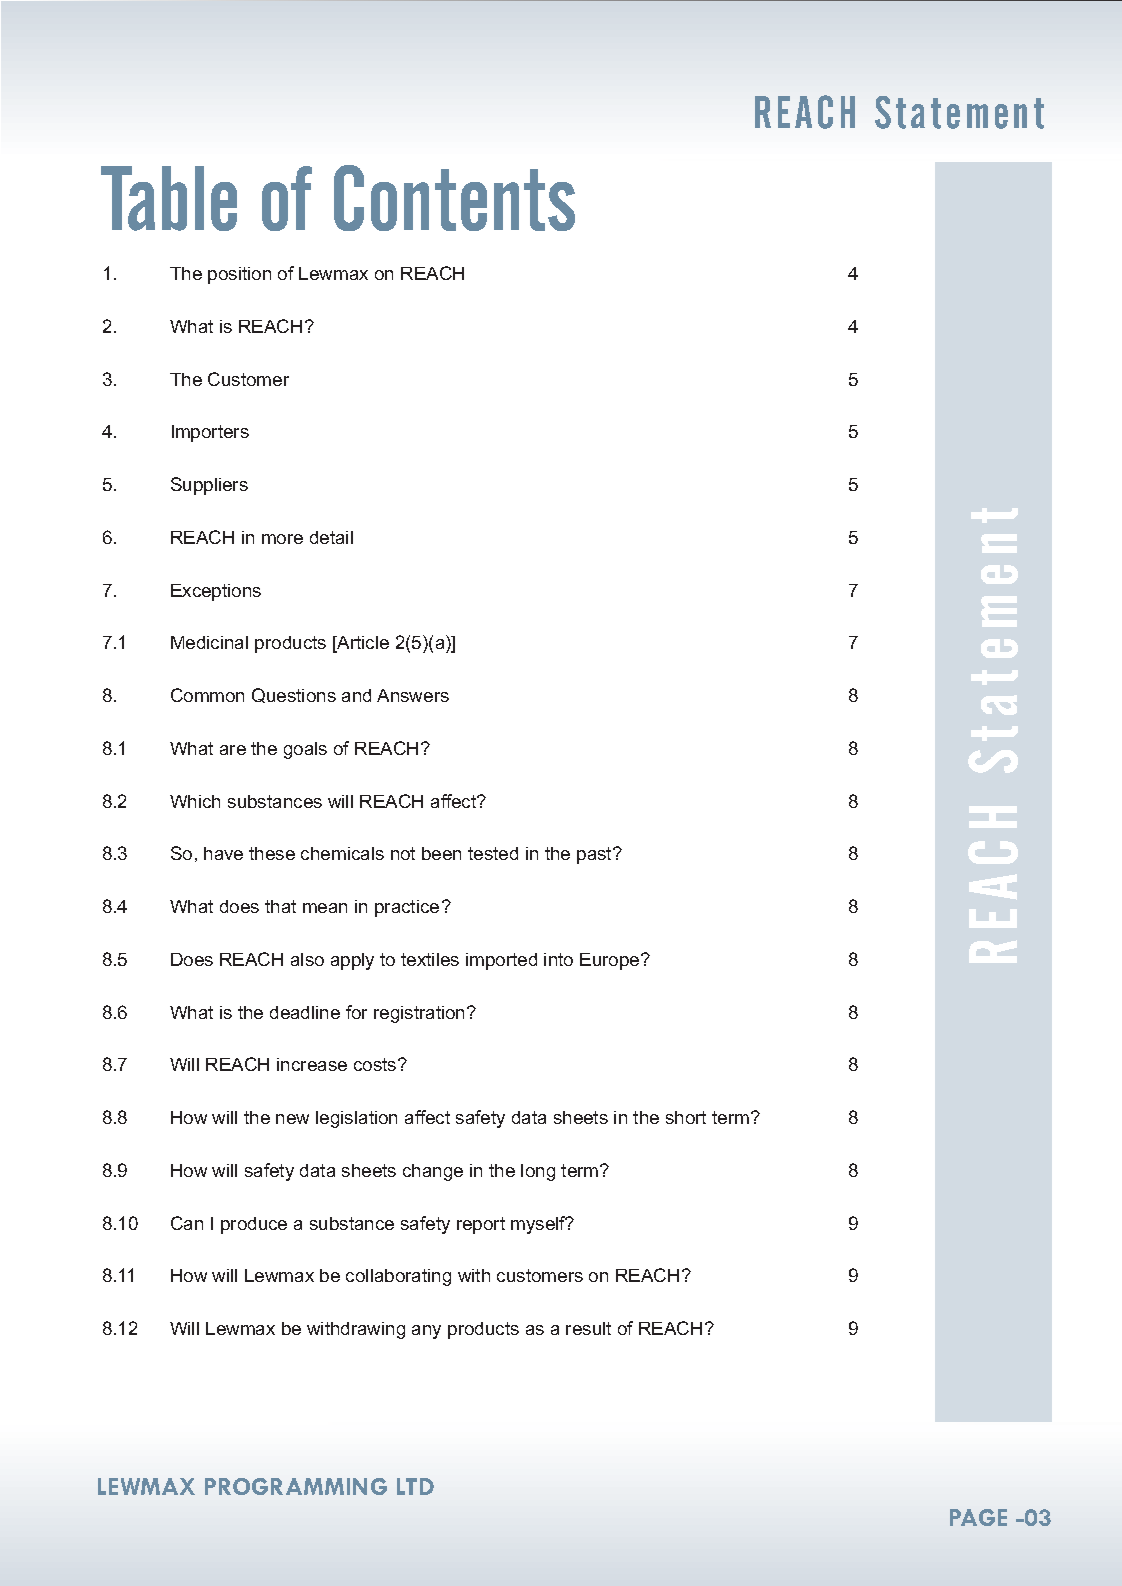 The width and height of the document is (1122, 1586). I want to click on PROGRAMMING, so click(296, 1486).
